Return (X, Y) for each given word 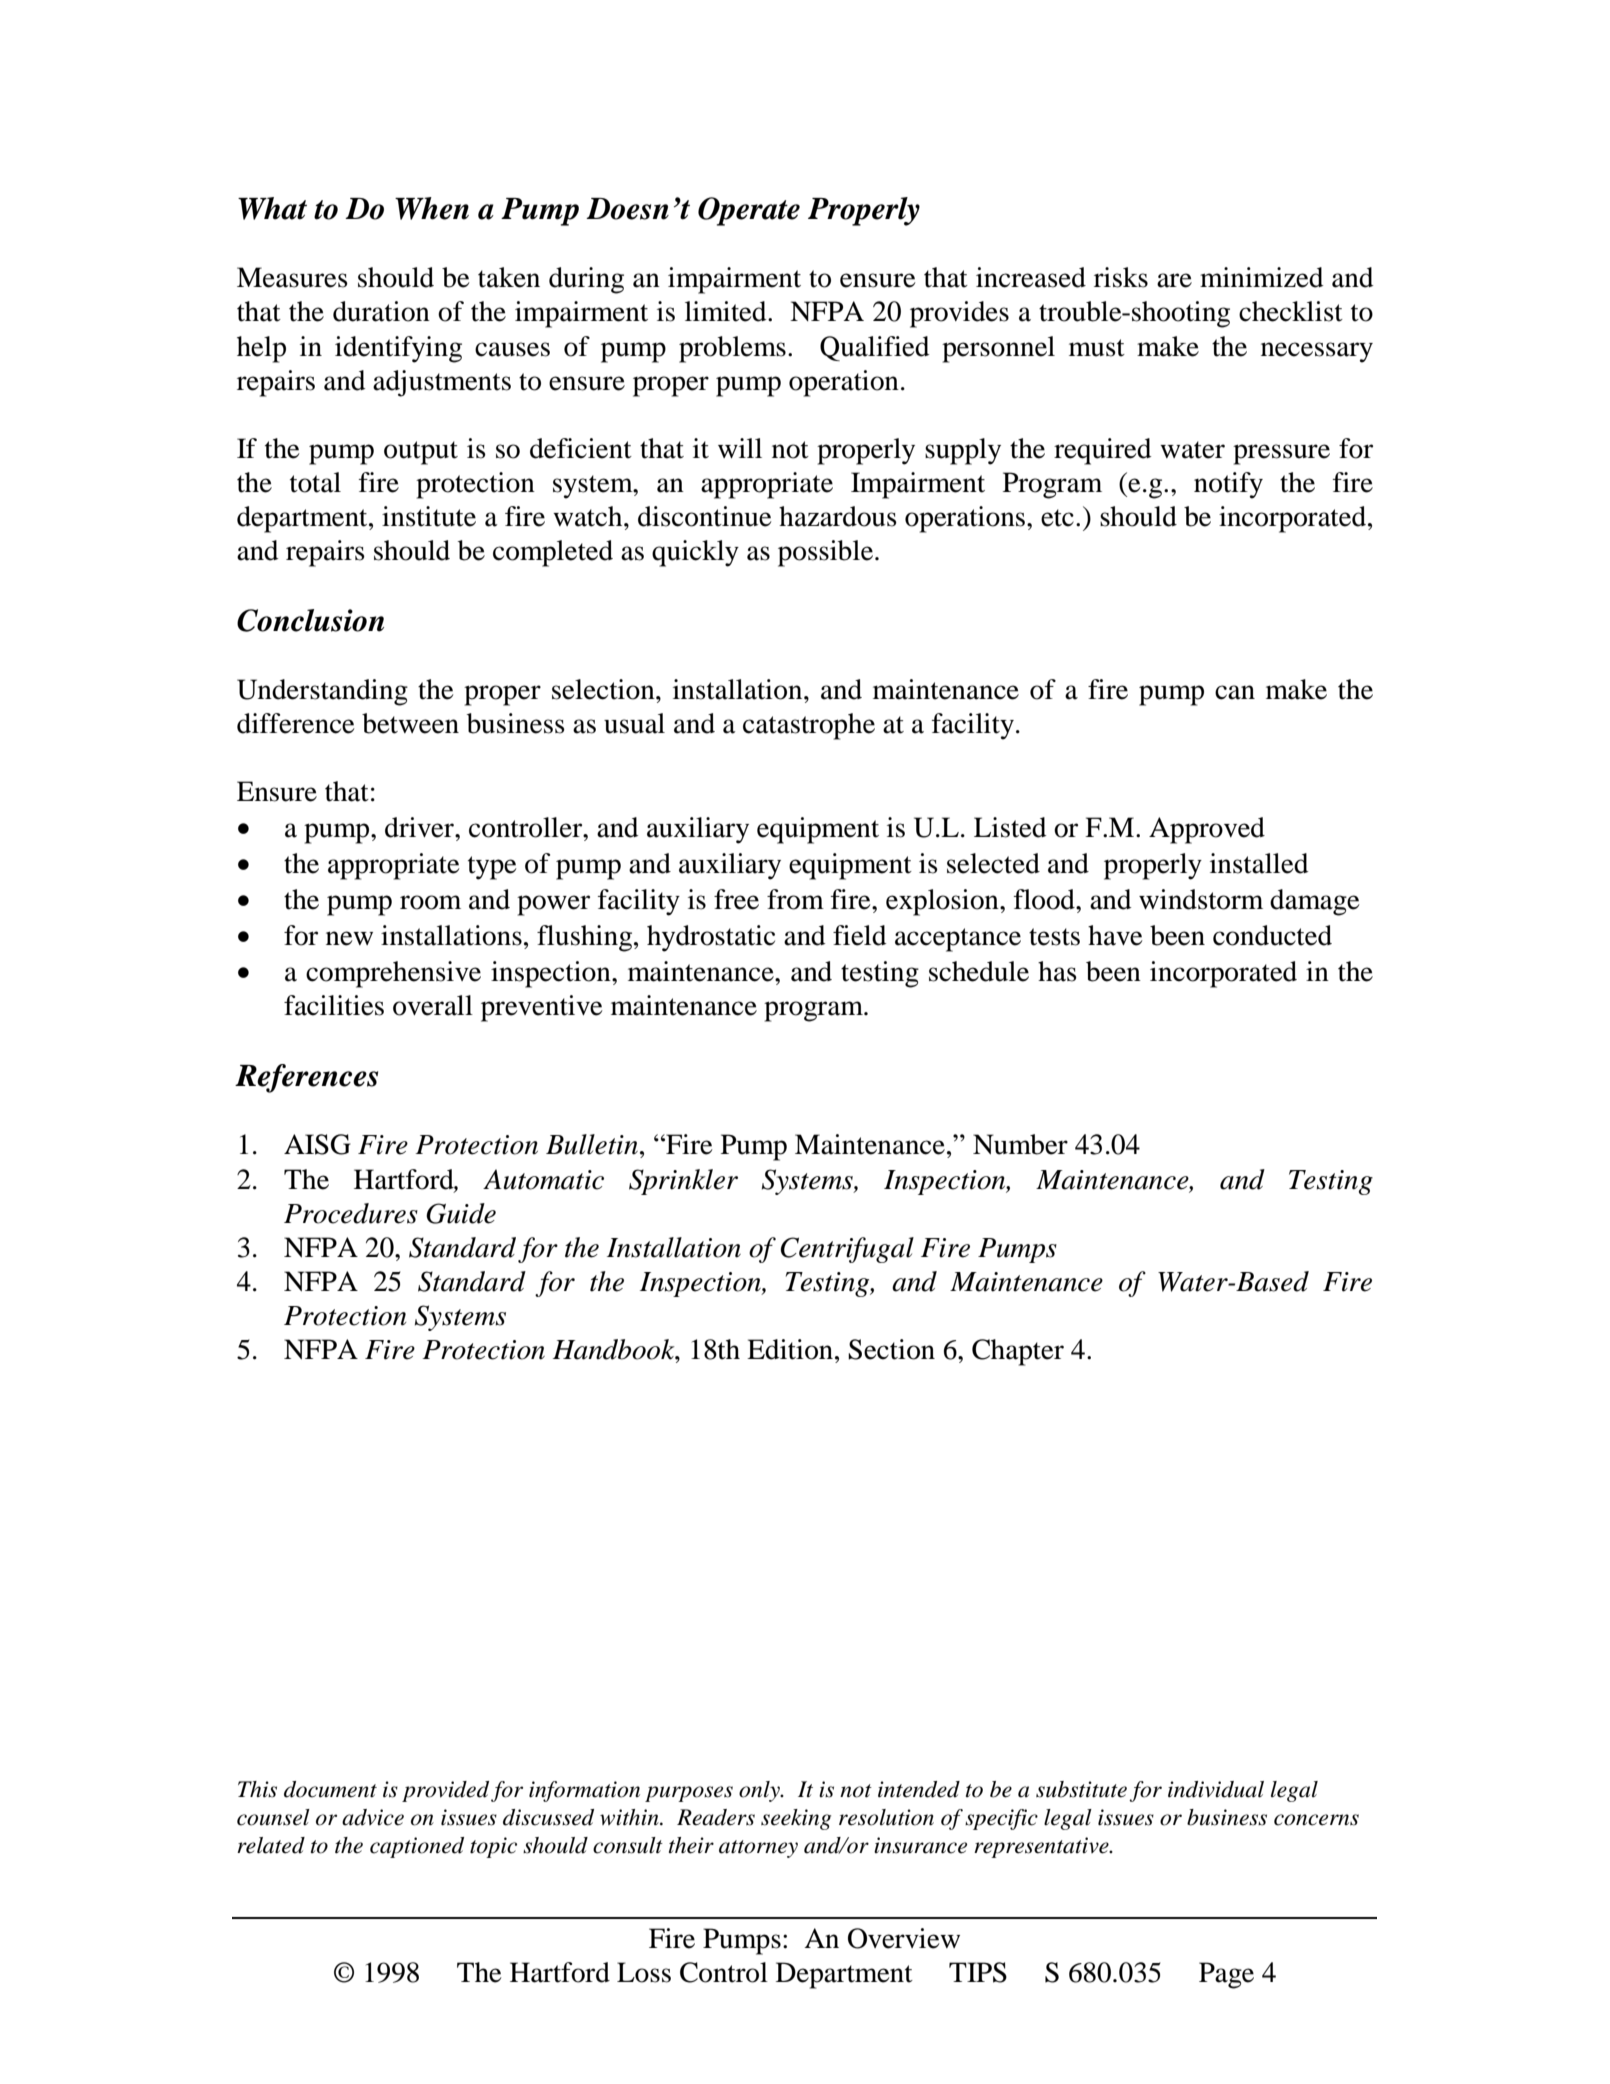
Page (1226, 1975)
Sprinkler (683, 1182)
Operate (749, 211)
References (306, 1078)
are (1174, 280)
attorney (758, 1849)
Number (1020, 1144)
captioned (417, 1847)
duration (381, 311)
